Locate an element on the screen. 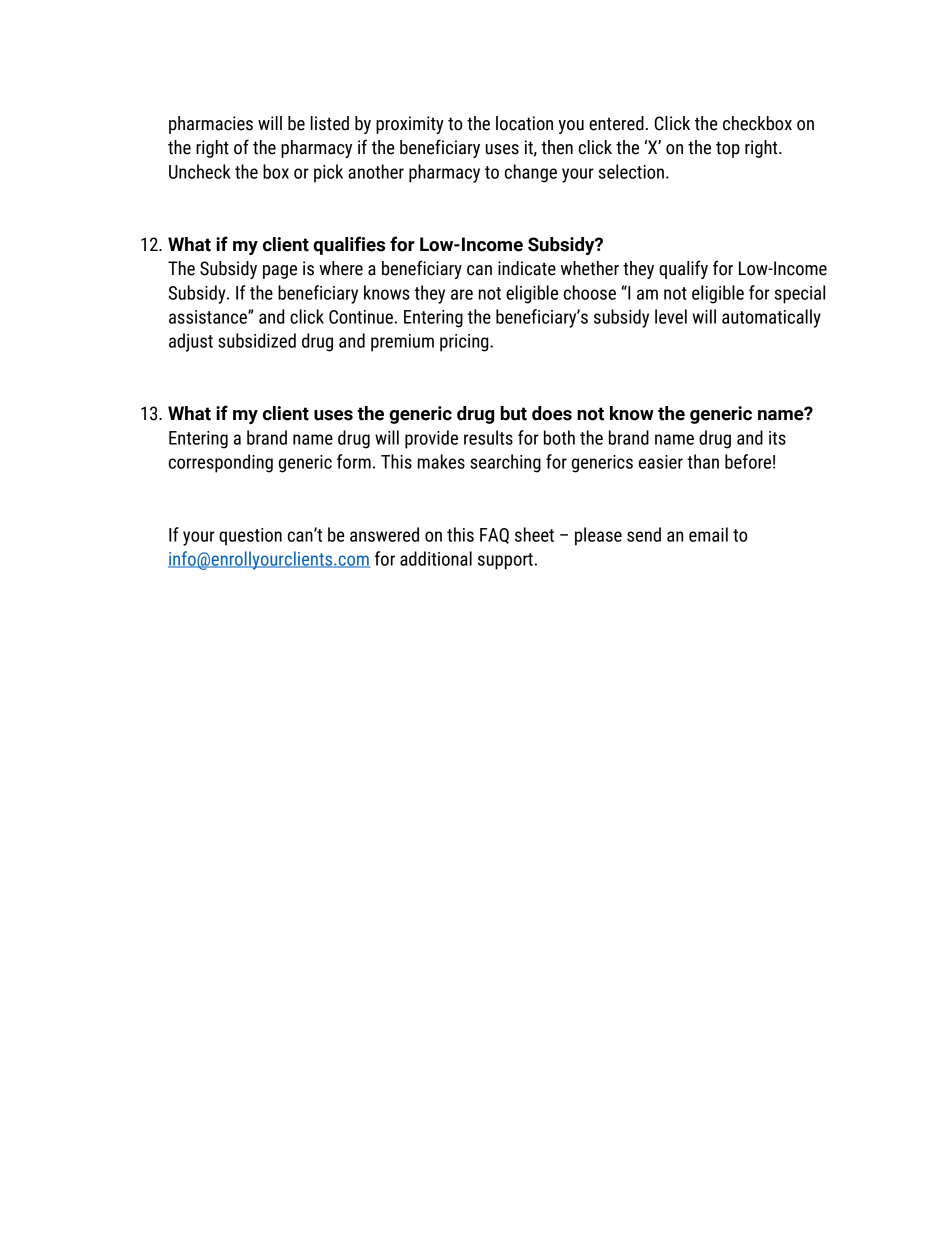 The width and height of the screenshot is (952, 1233). corresponding is located at coordinates (221, 463).
